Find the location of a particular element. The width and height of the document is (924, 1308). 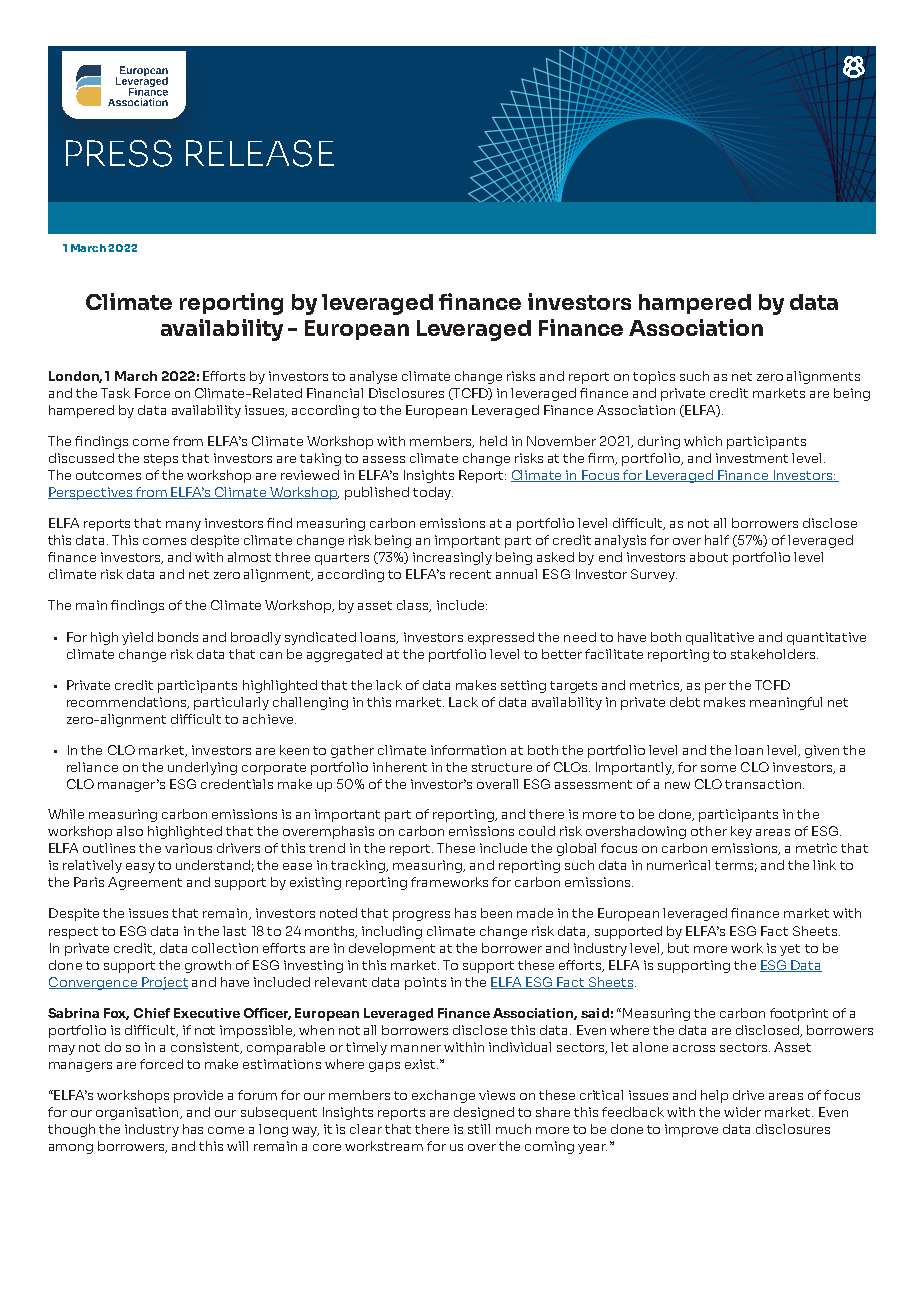

some is located at coordinates (718, 768).
